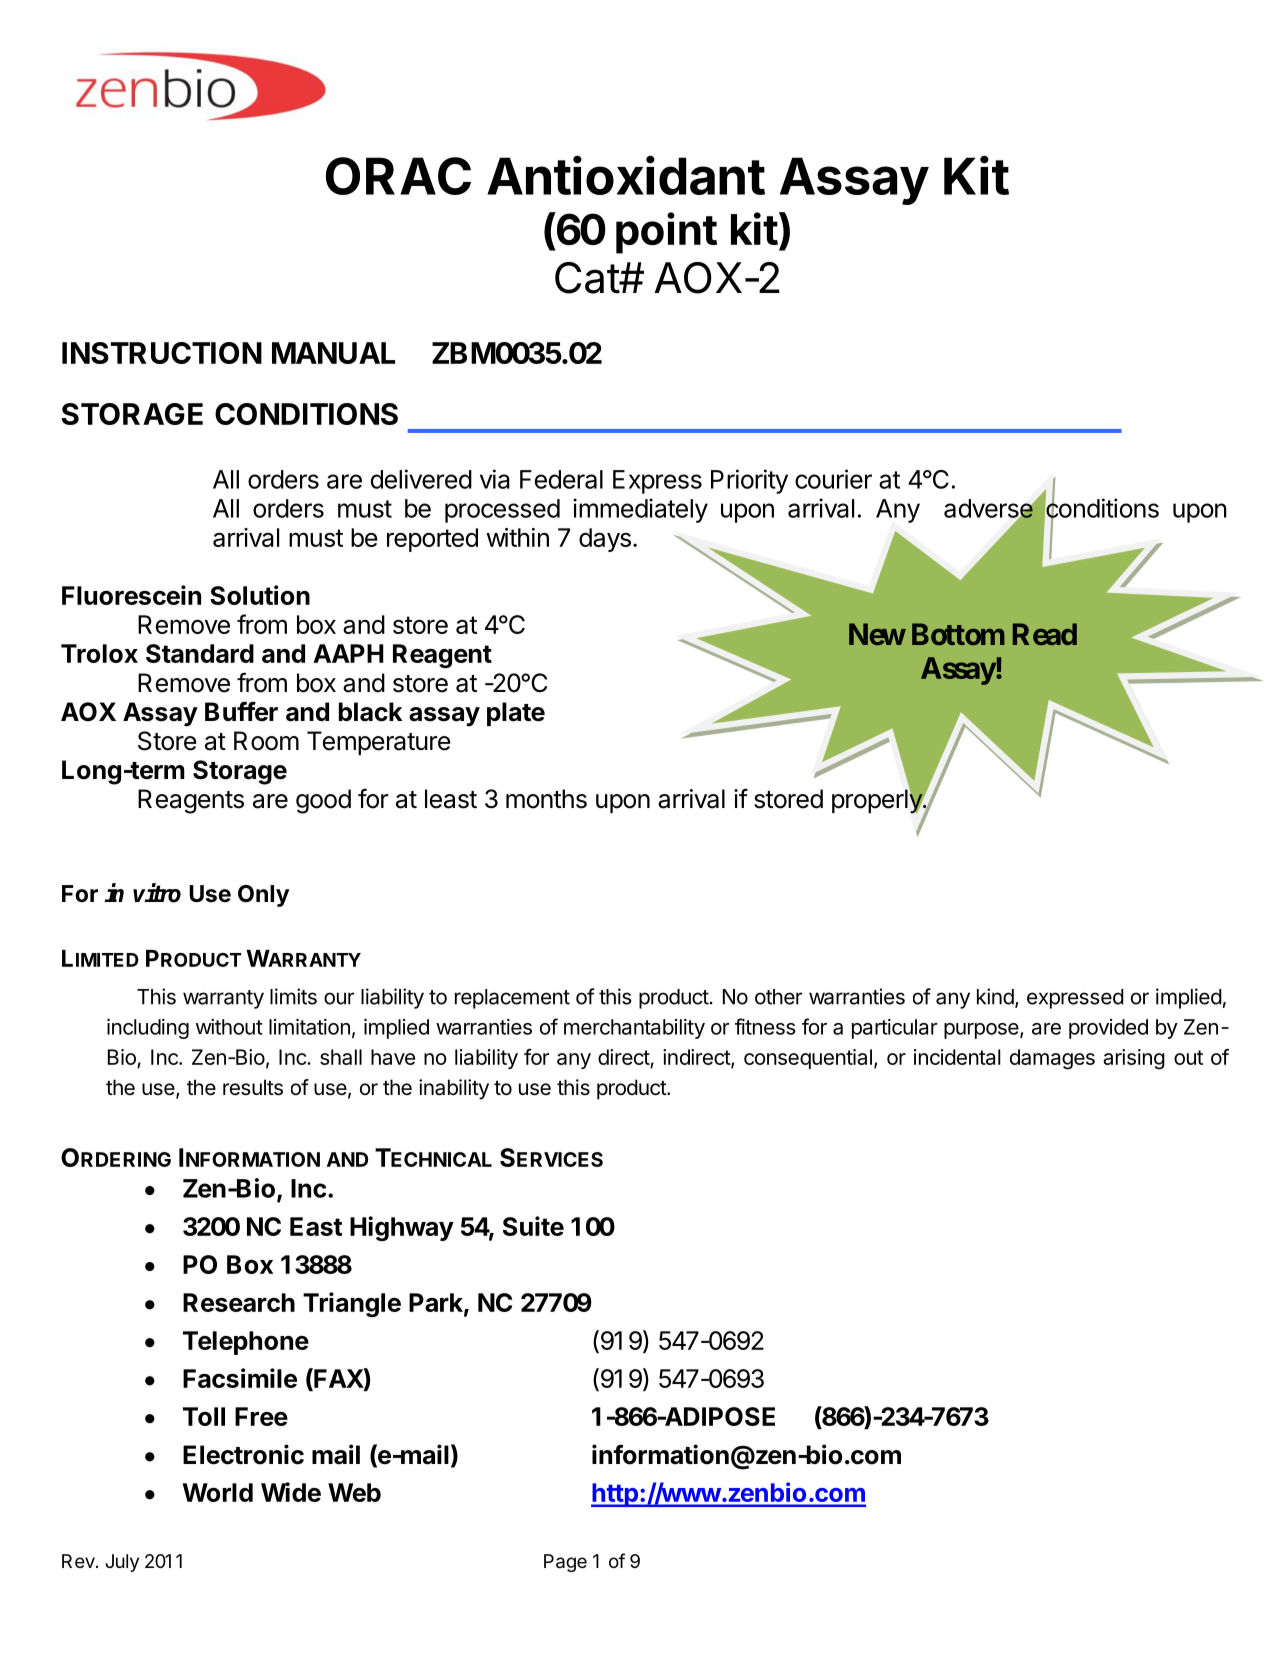 The width and height of the document is (1288, 1667). What do you see at coordinates (217, 1492) in the document?
I see `World` at bounding box center [217, 1492].
